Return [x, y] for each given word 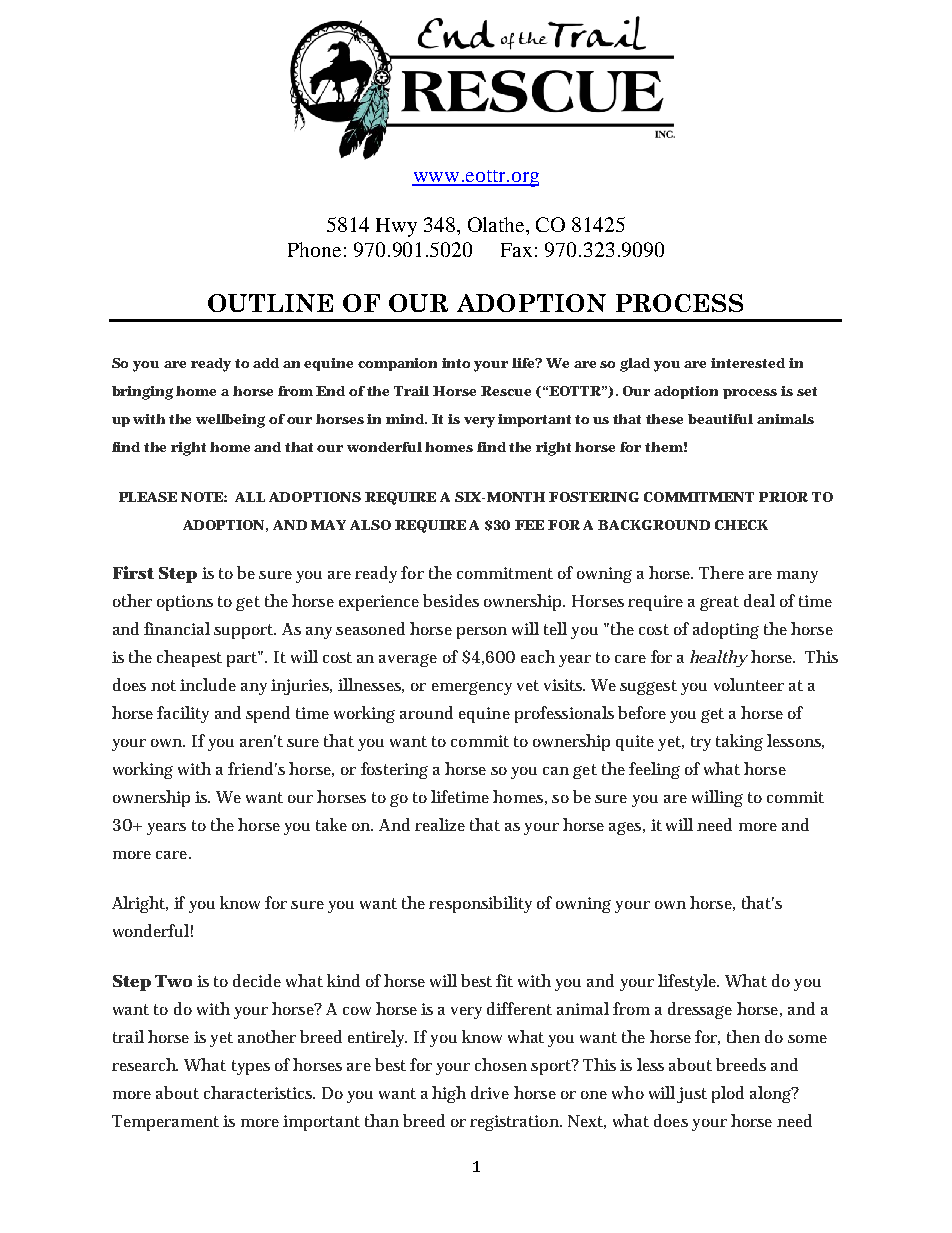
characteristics [259, 1092]
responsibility [480, 904]
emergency [472, 688]
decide [257, 980]
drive [490, 1092]
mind [406, 419]
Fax [516, 250]
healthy [719, 658]
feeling [654, 770]
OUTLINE [270, 303]
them [664, 447]
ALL [250, 497]
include [208, 684]
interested [748, 363]
